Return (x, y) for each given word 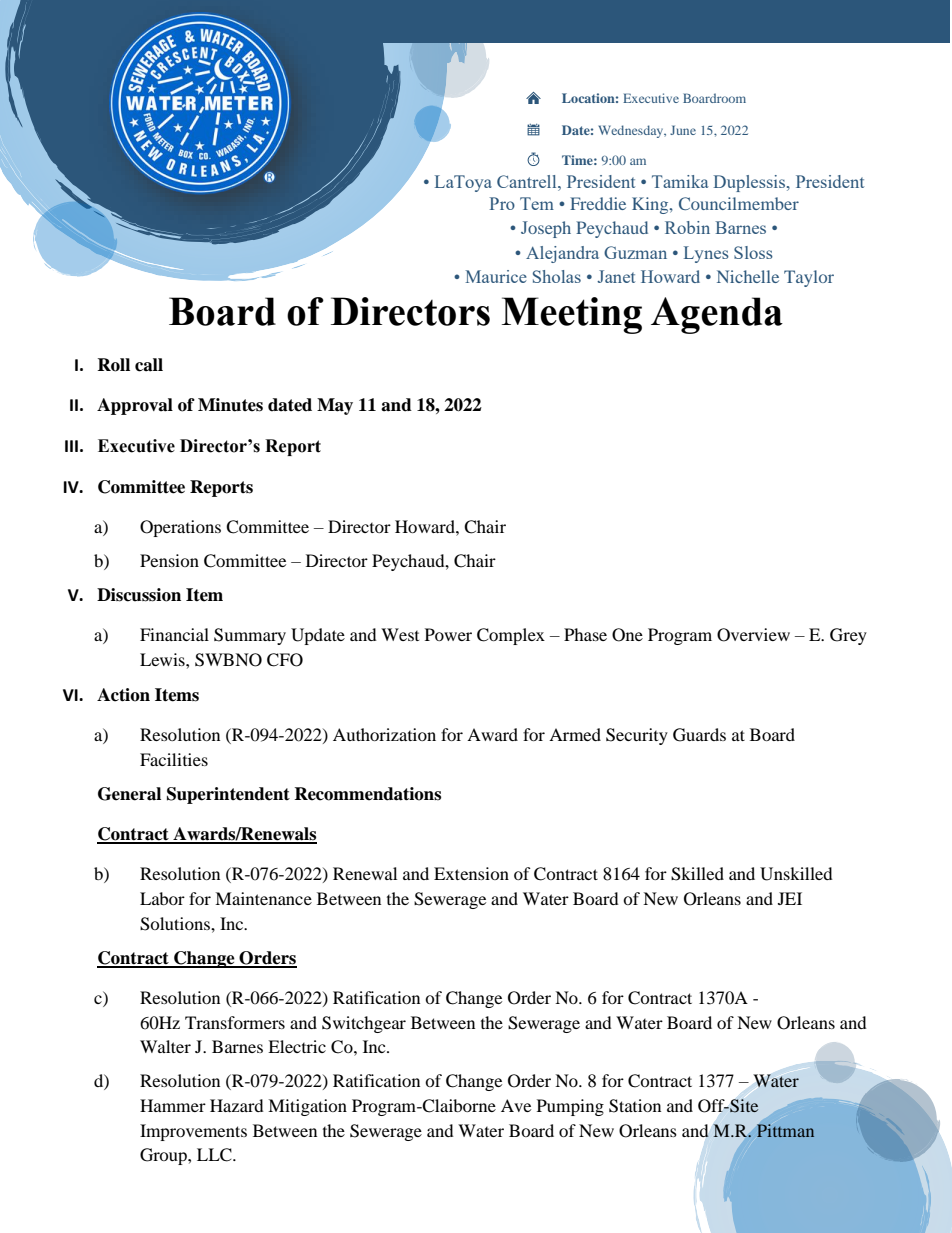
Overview (753, 635)
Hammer (173, 1105)
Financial (174, 634)
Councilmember (739, 203)
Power (448, 634)
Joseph (546, 229)
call (149, 365)
